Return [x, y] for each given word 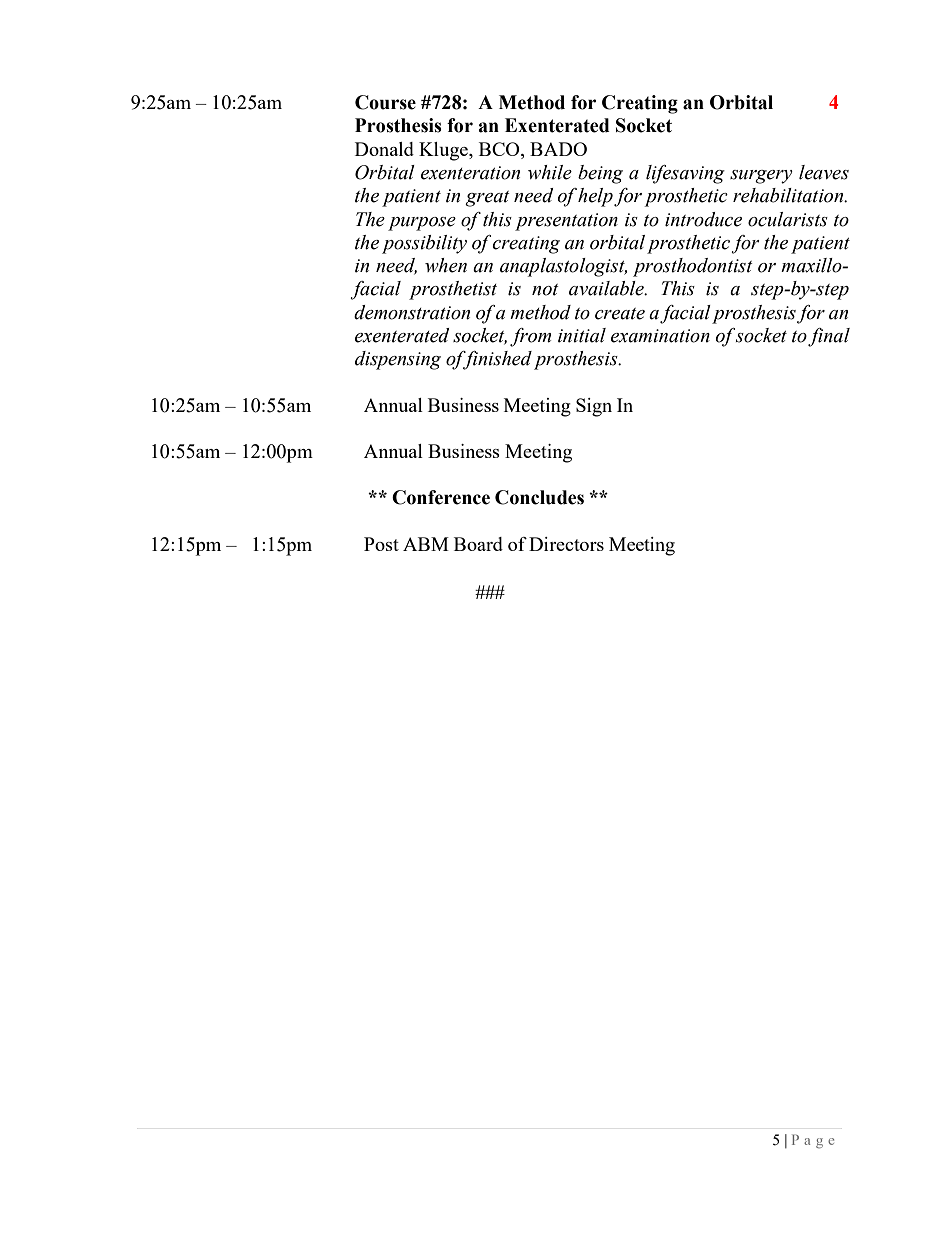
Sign [594, 407]
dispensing [398, 360]
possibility [424, 244]
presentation [566, 222]
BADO [558, 149]
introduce [703, 219]
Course [385, 102]
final [829, 337]
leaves [824, 172]
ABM [426, 544]
